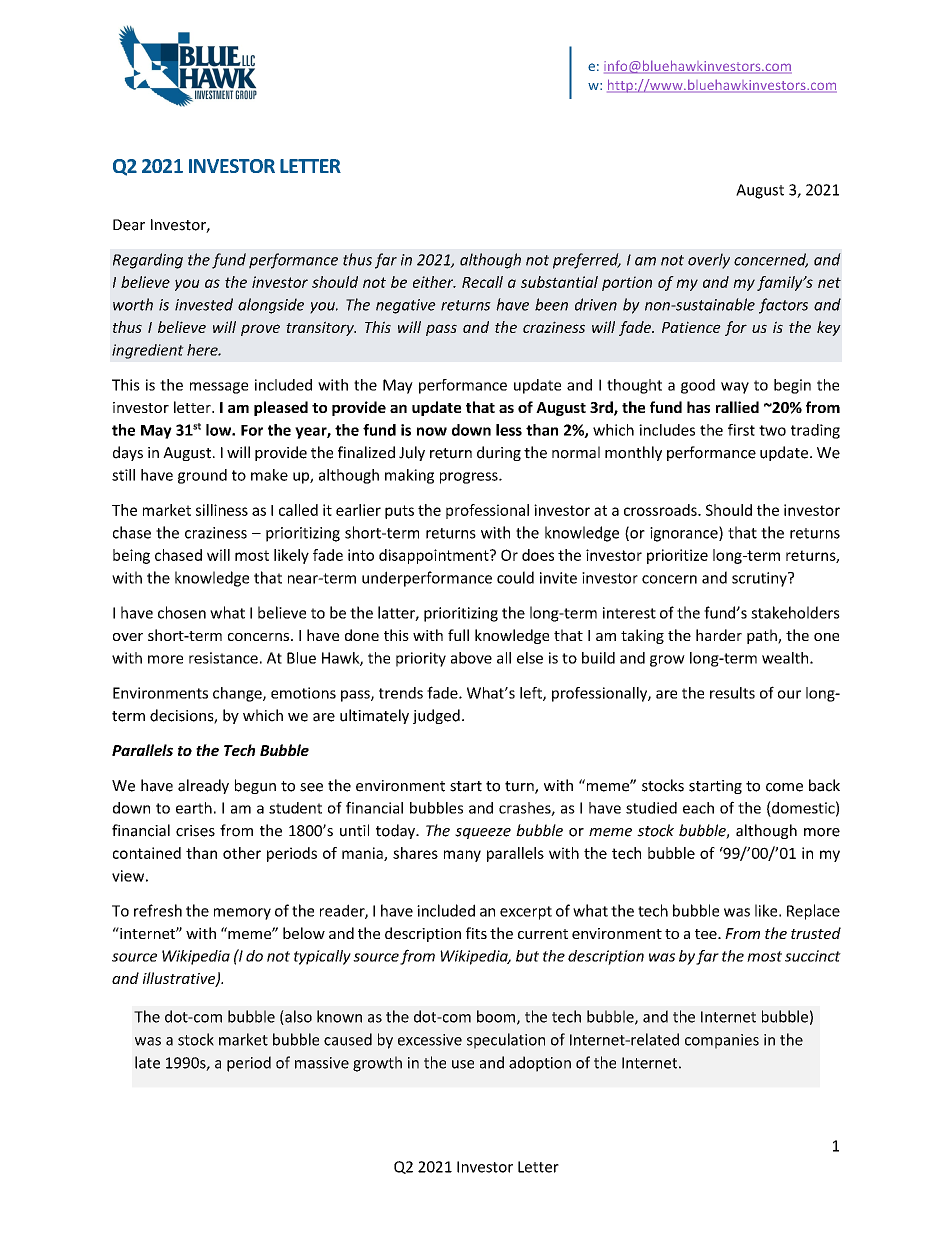  Describe the element at coordinates (482, 282) in the page. I see `Recall` at that location.
